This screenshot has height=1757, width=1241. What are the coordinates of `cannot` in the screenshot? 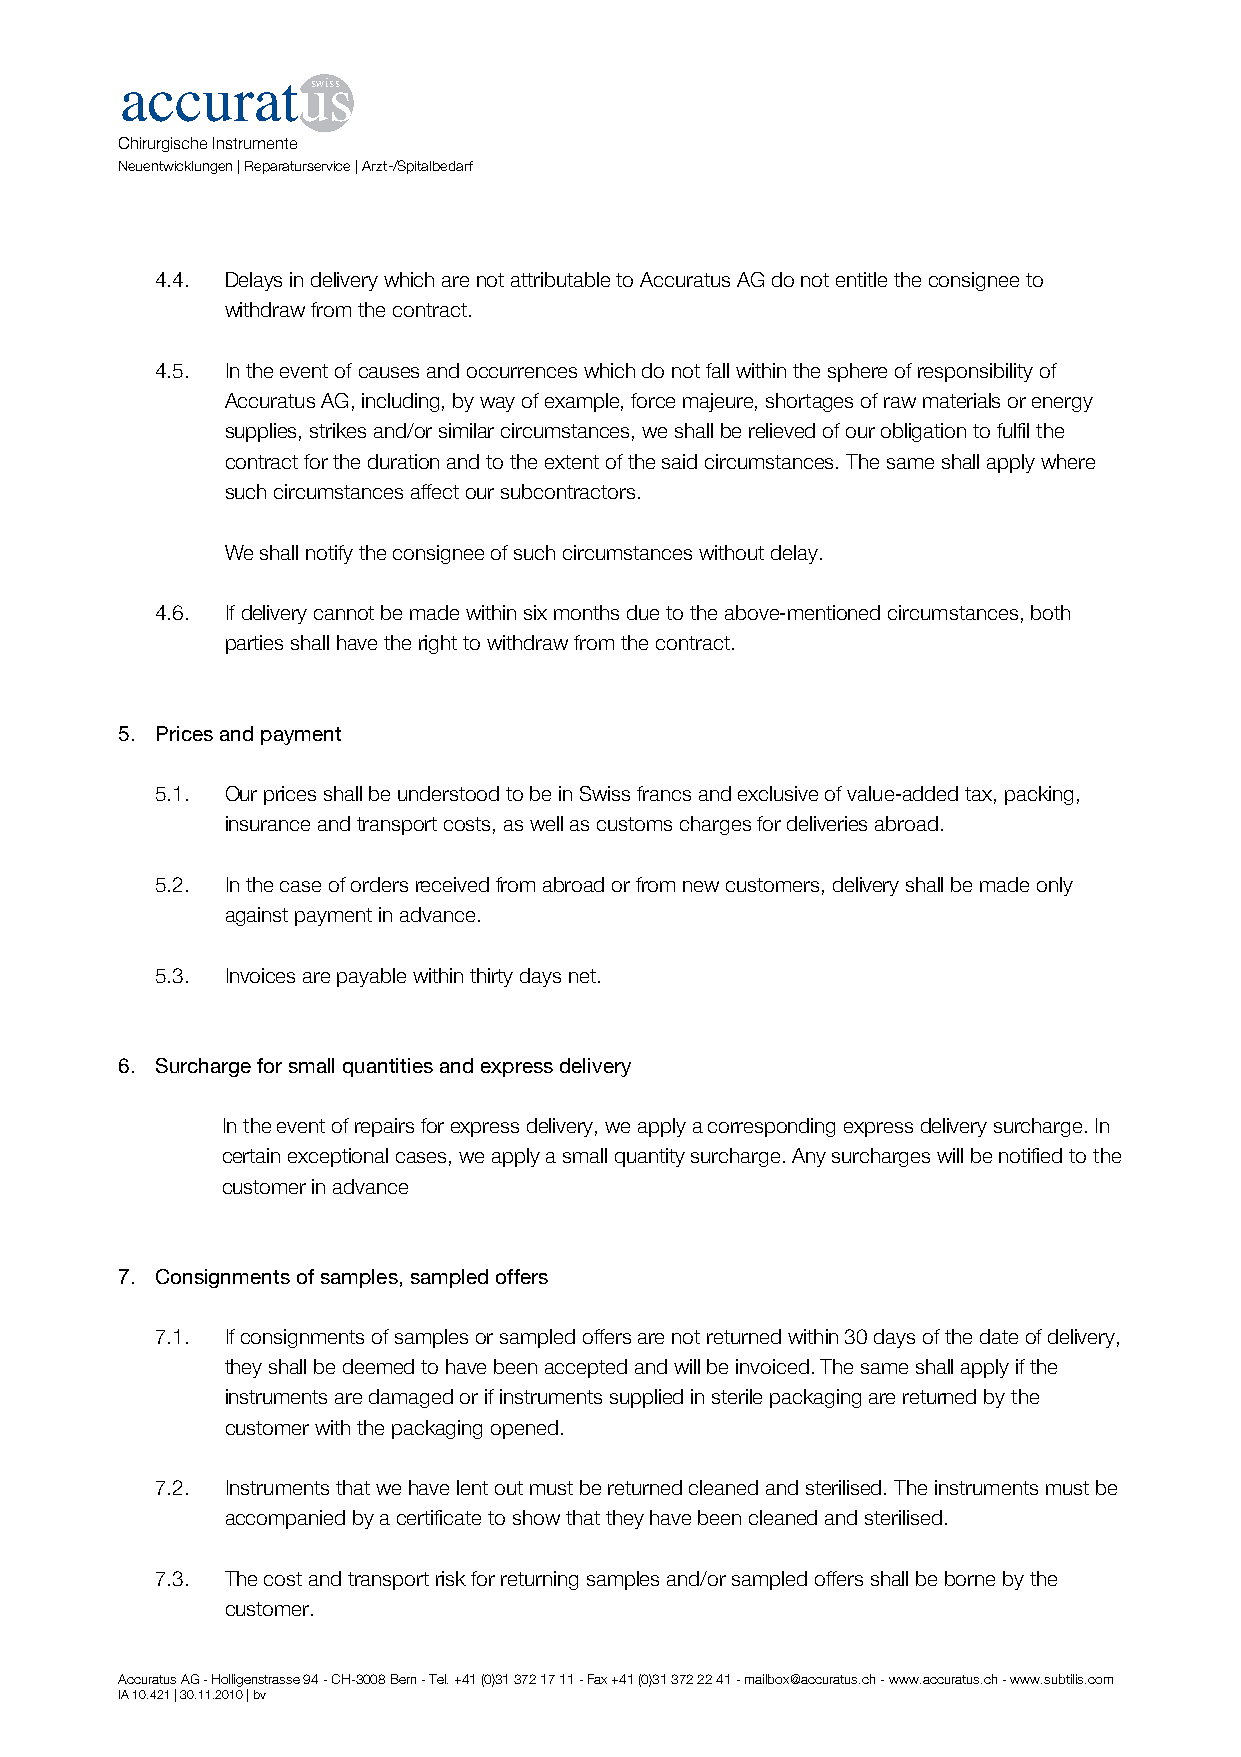 It's located at (344, 613).
